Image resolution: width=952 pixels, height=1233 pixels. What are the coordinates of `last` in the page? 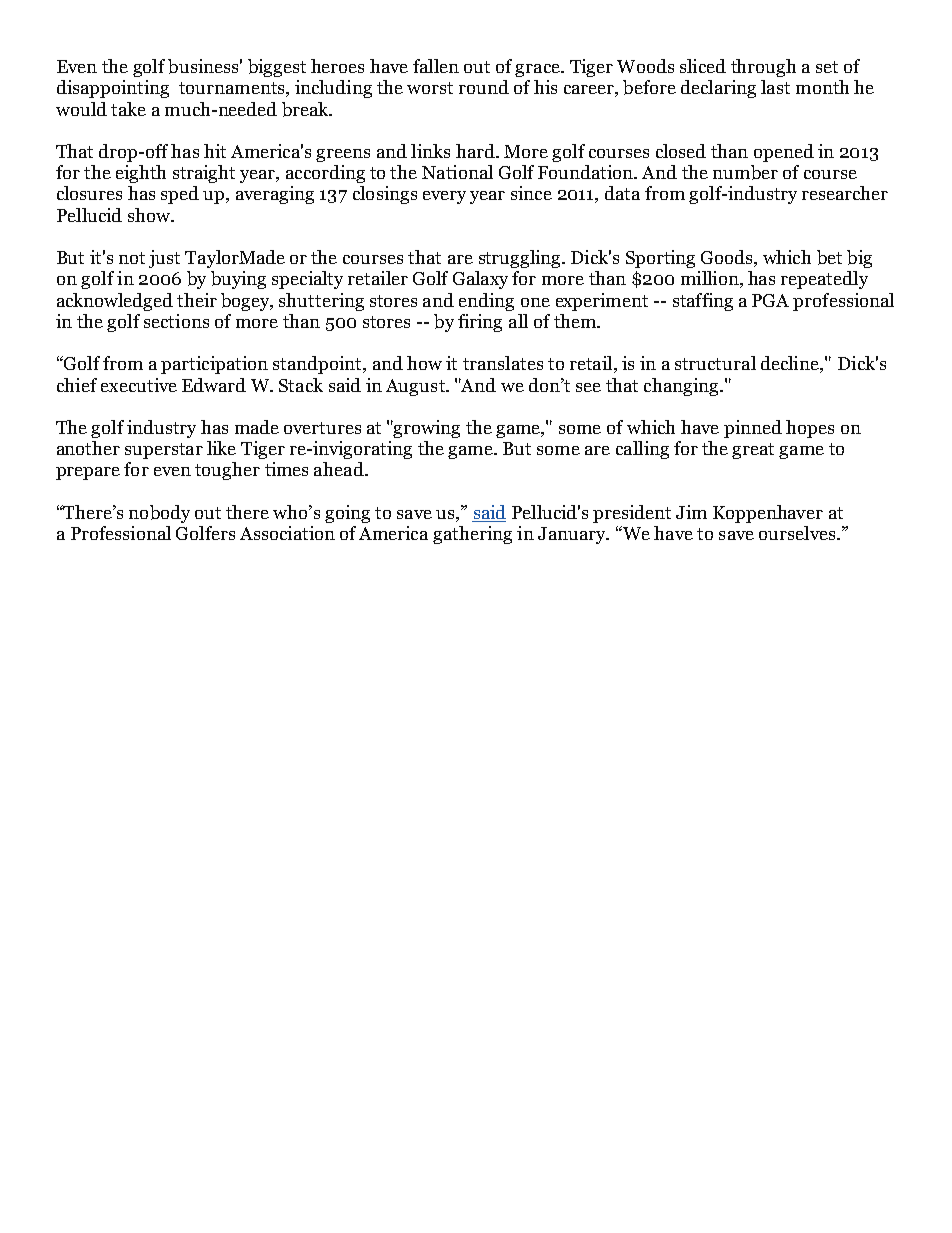 It's located at (775, 87).
